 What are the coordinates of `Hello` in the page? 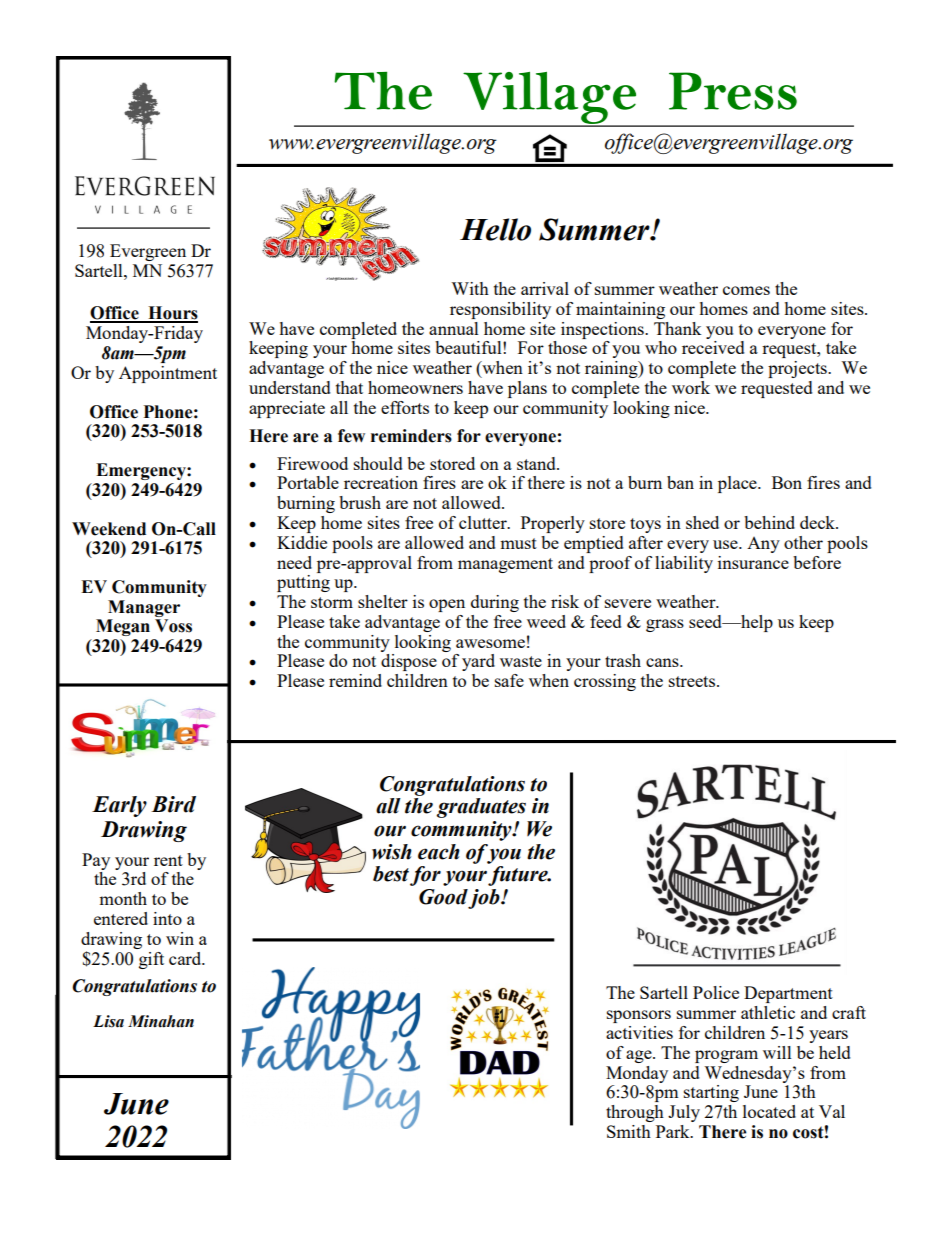 It's located at (495, 229).
